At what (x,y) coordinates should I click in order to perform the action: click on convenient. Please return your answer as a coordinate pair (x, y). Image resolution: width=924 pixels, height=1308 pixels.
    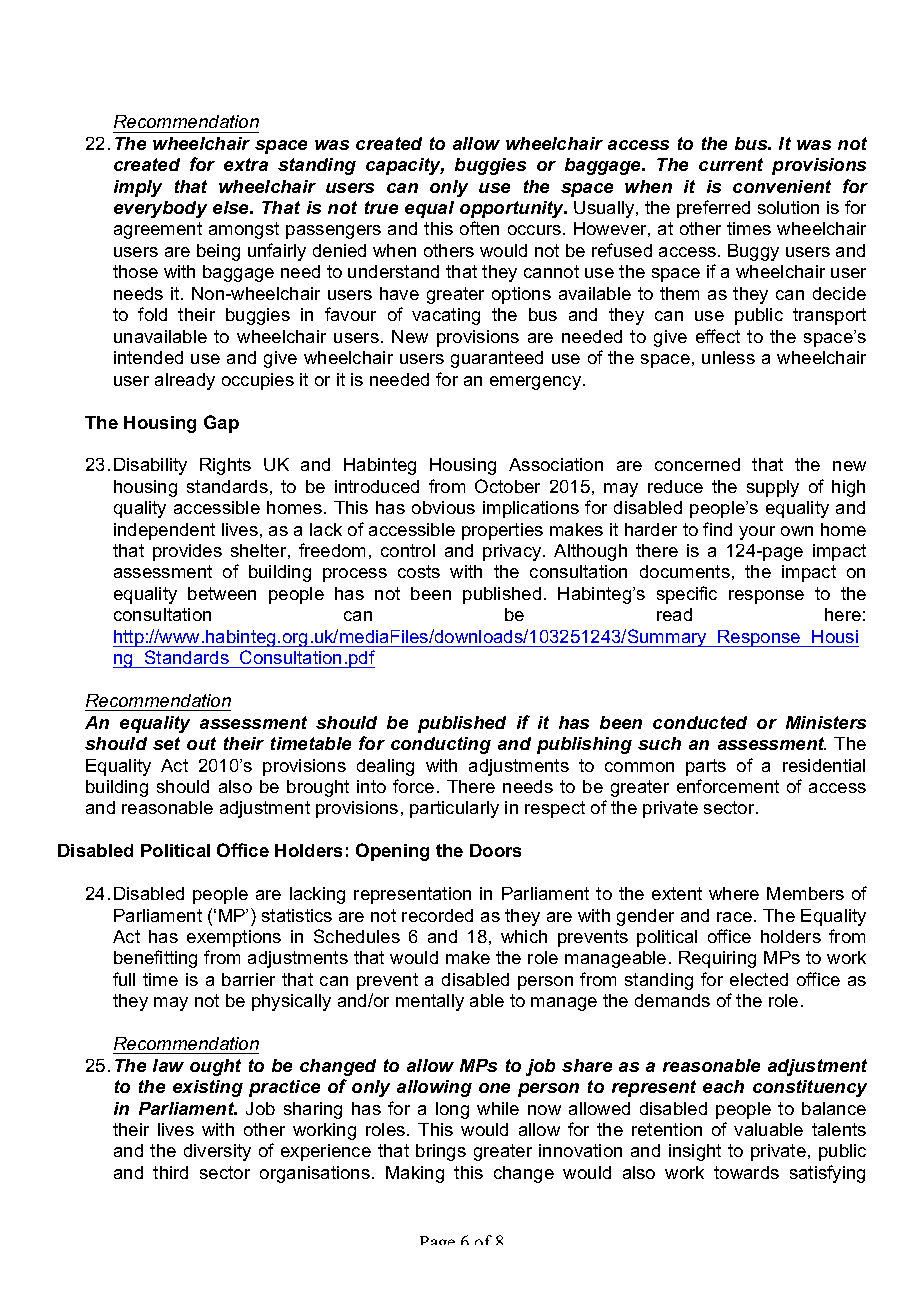
    Looking at the image, I should click on (782, 186).
